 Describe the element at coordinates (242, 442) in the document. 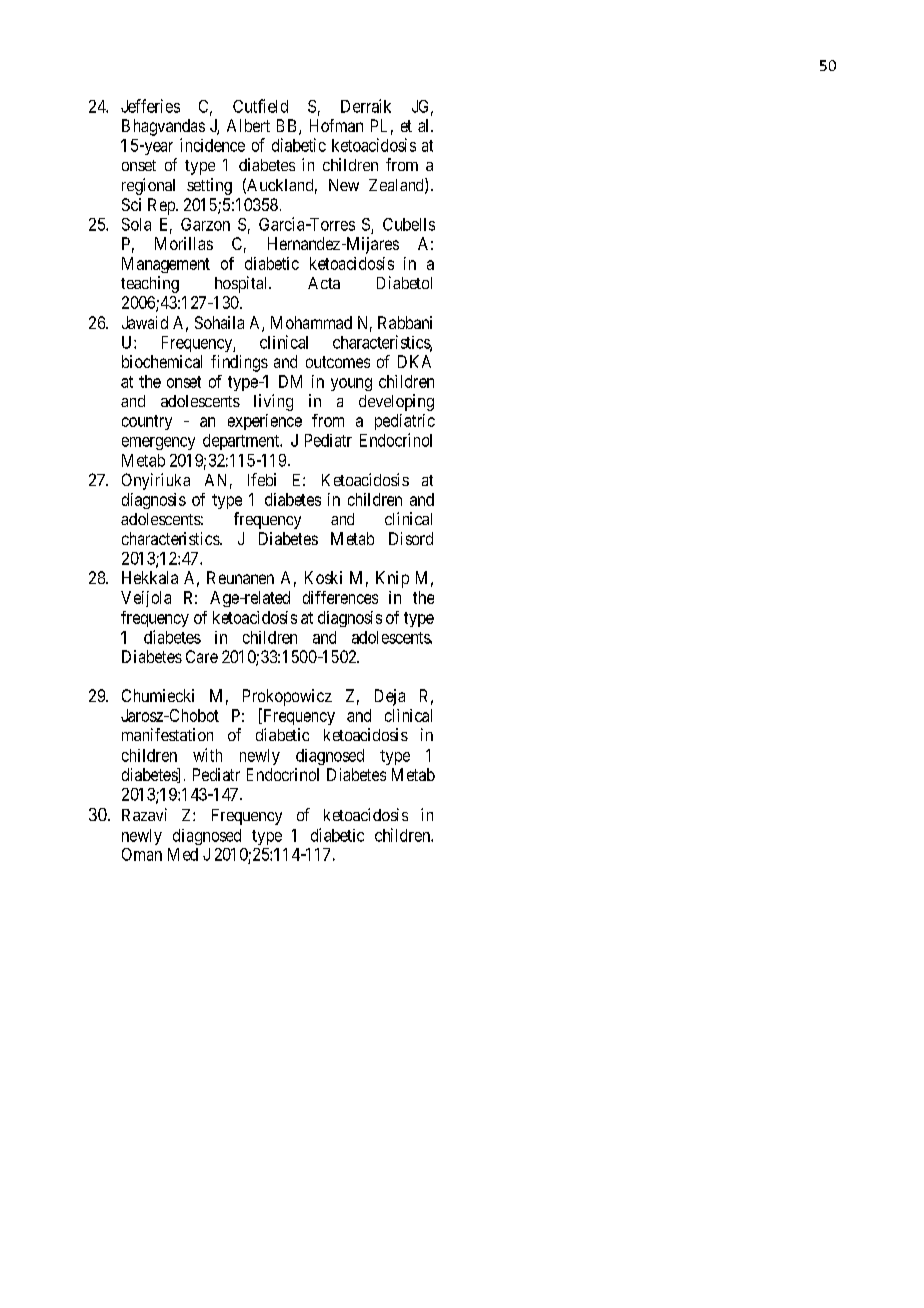

I see `department` at that location.
